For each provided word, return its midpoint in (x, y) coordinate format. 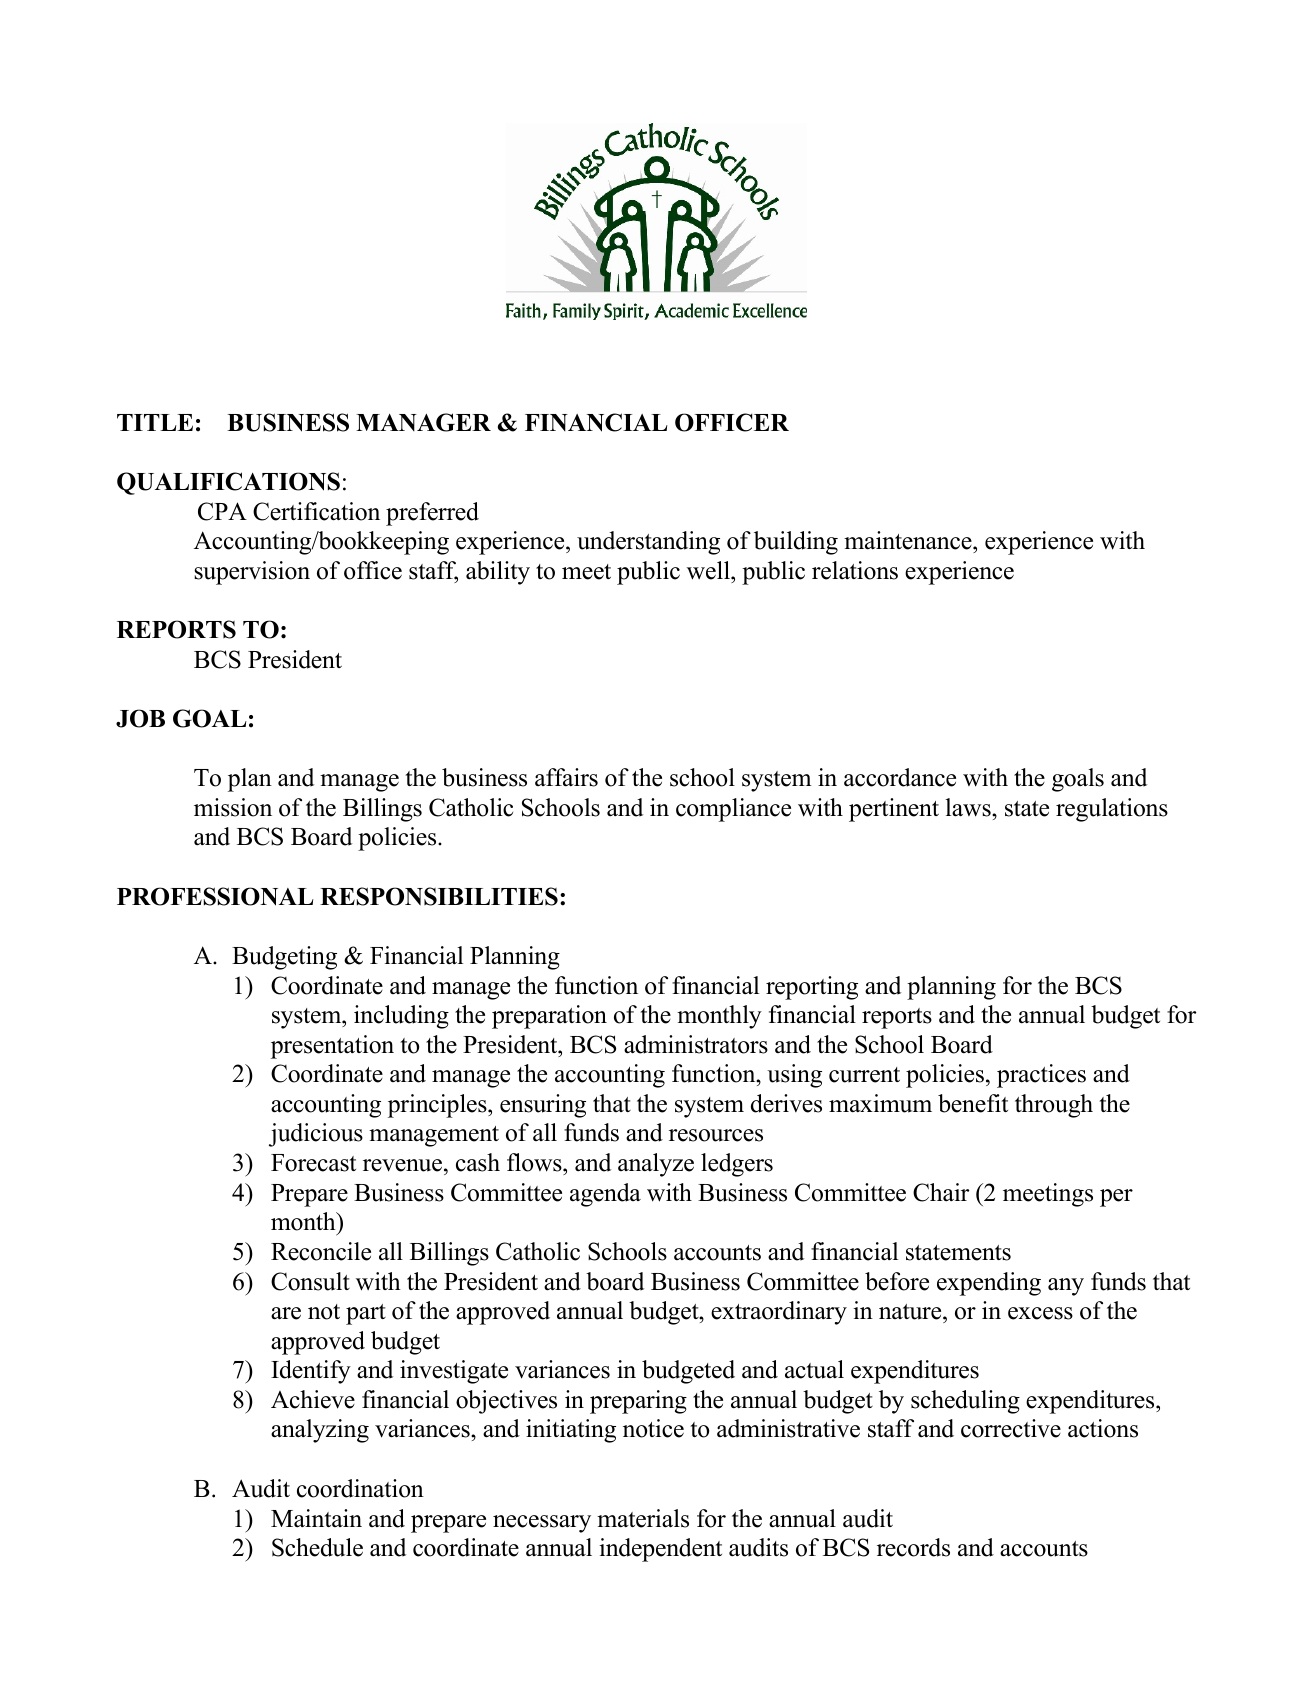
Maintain (316, 1518)
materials (643, 1518)
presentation (332, 1047)
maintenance (909, 542)
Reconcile (321, 1251)
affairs (566, 777)
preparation (549, 1017)
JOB (140, 718)
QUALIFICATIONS (228, 483)
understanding (648, 543)
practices (1041, 1076)
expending (989, 1284)
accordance (900, 777)
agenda (605, 1195)
